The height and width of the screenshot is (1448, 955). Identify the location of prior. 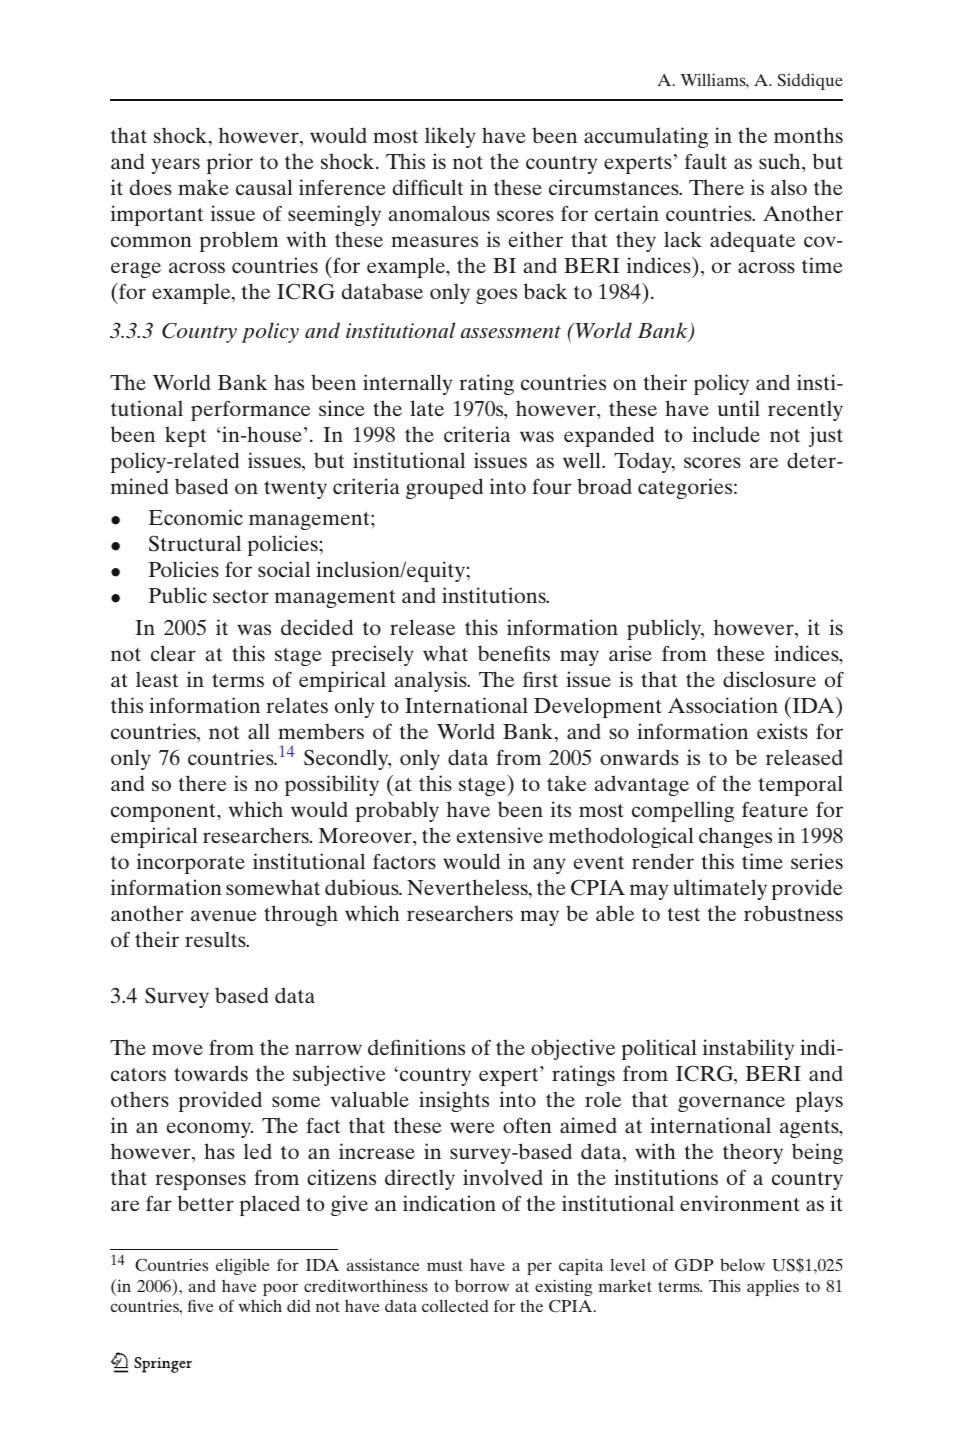
(230, 163).
